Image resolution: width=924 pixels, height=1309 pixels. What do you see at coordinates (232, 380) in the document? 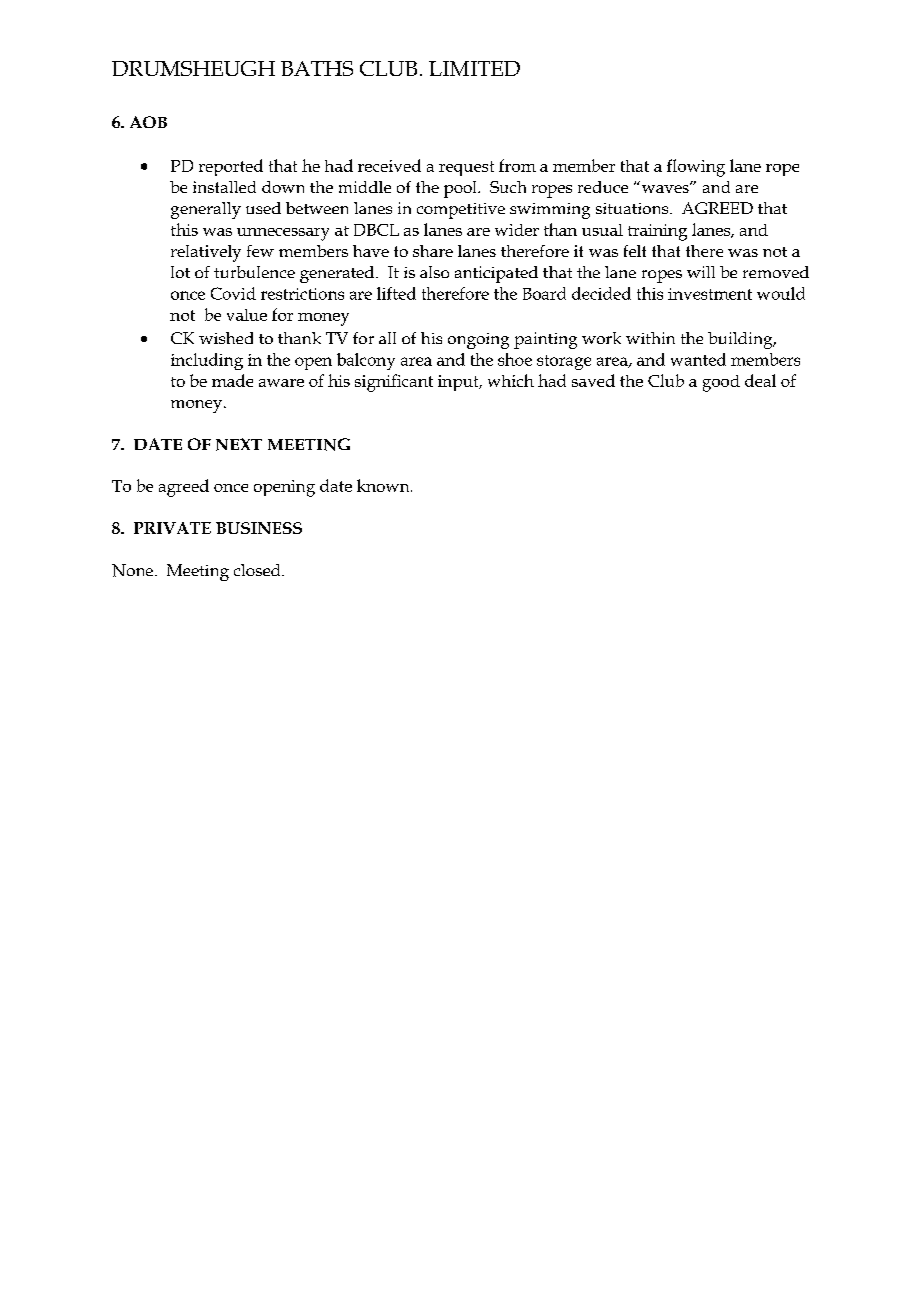
I see `made` at bounding box center [232, 380].
